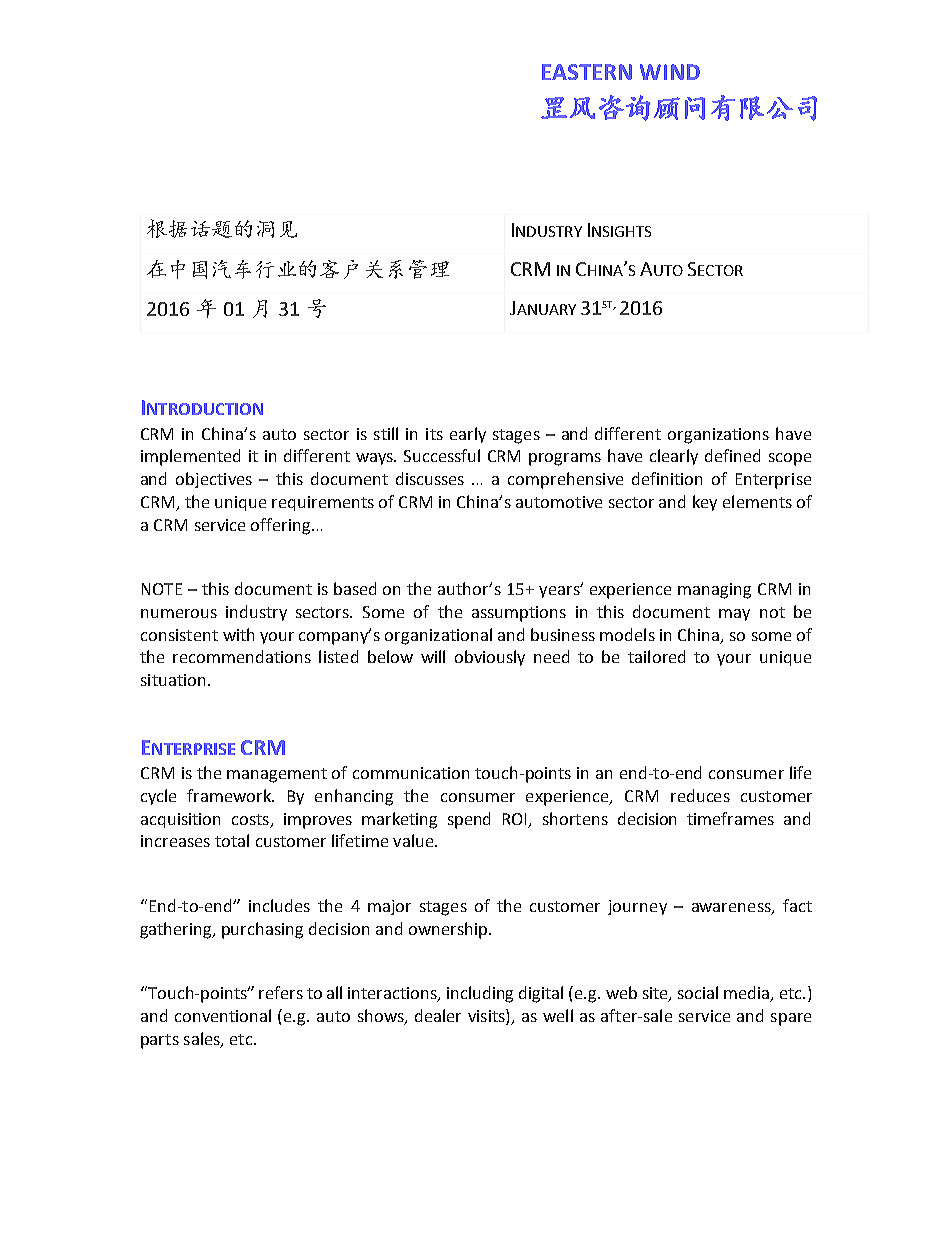 This screenshot has width=952, height=1233. What do you see at coordinates (242, 656) in the screenshot?
I see `recommendations` at bounding box center [242, 656].
